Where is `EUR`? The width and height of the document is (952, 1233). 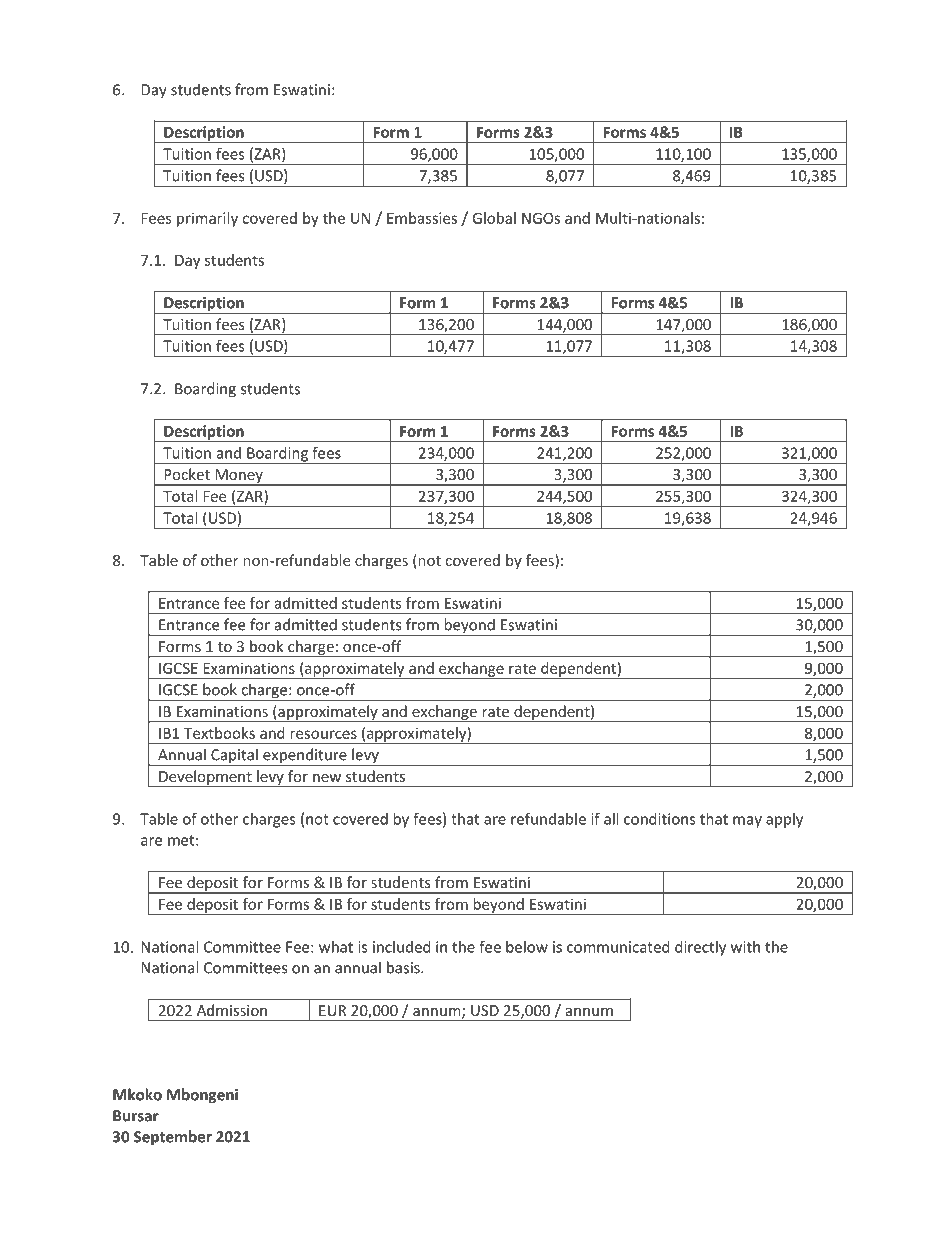
EUR is located at coordinates (332, 1010).
